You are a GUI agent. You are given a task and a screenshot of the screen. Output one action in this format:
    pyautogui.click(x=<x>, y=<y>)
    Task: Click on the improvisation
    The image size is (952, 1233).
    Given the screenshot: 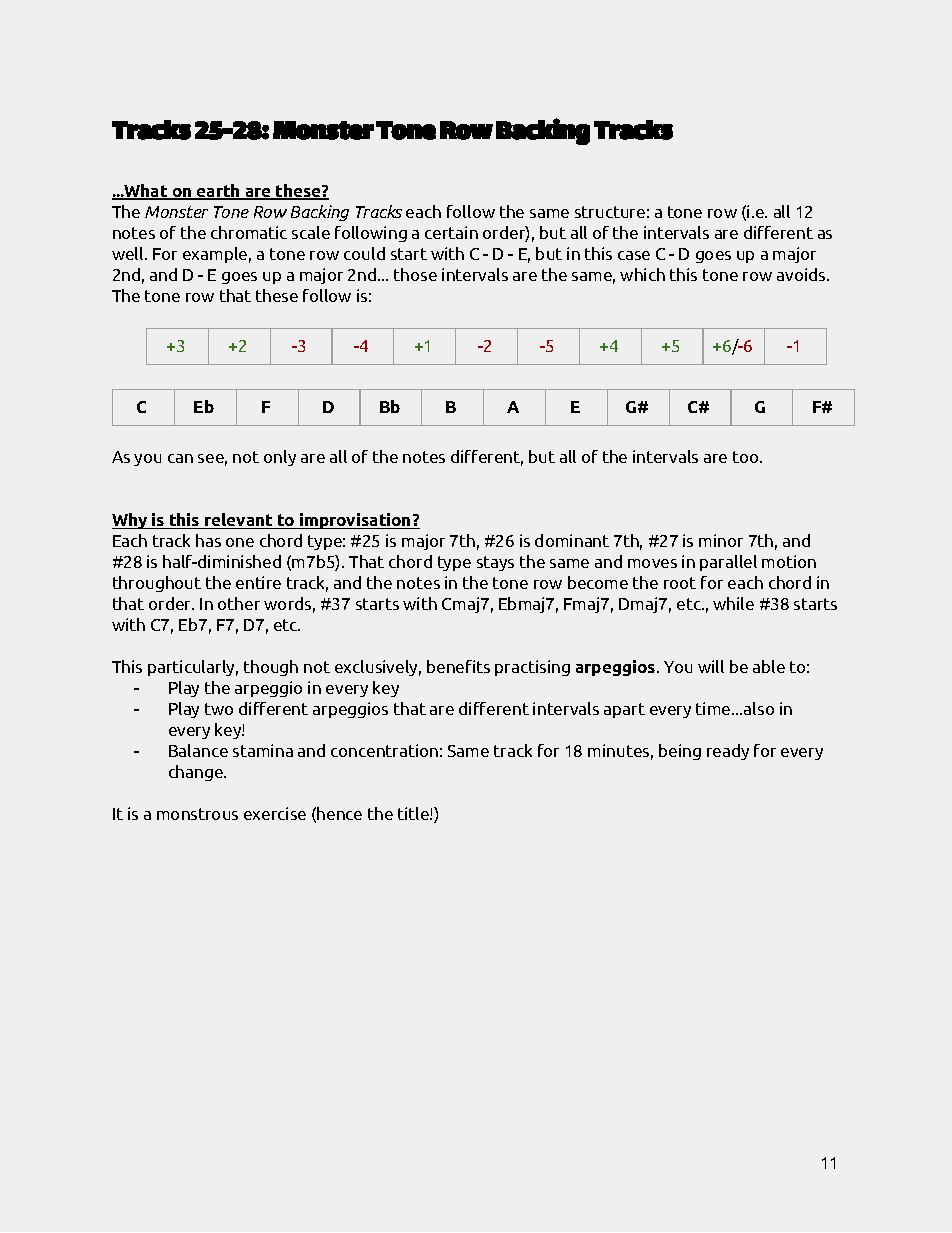 What is the action you would take?
    pyautogui.click(x=355, y=521)
